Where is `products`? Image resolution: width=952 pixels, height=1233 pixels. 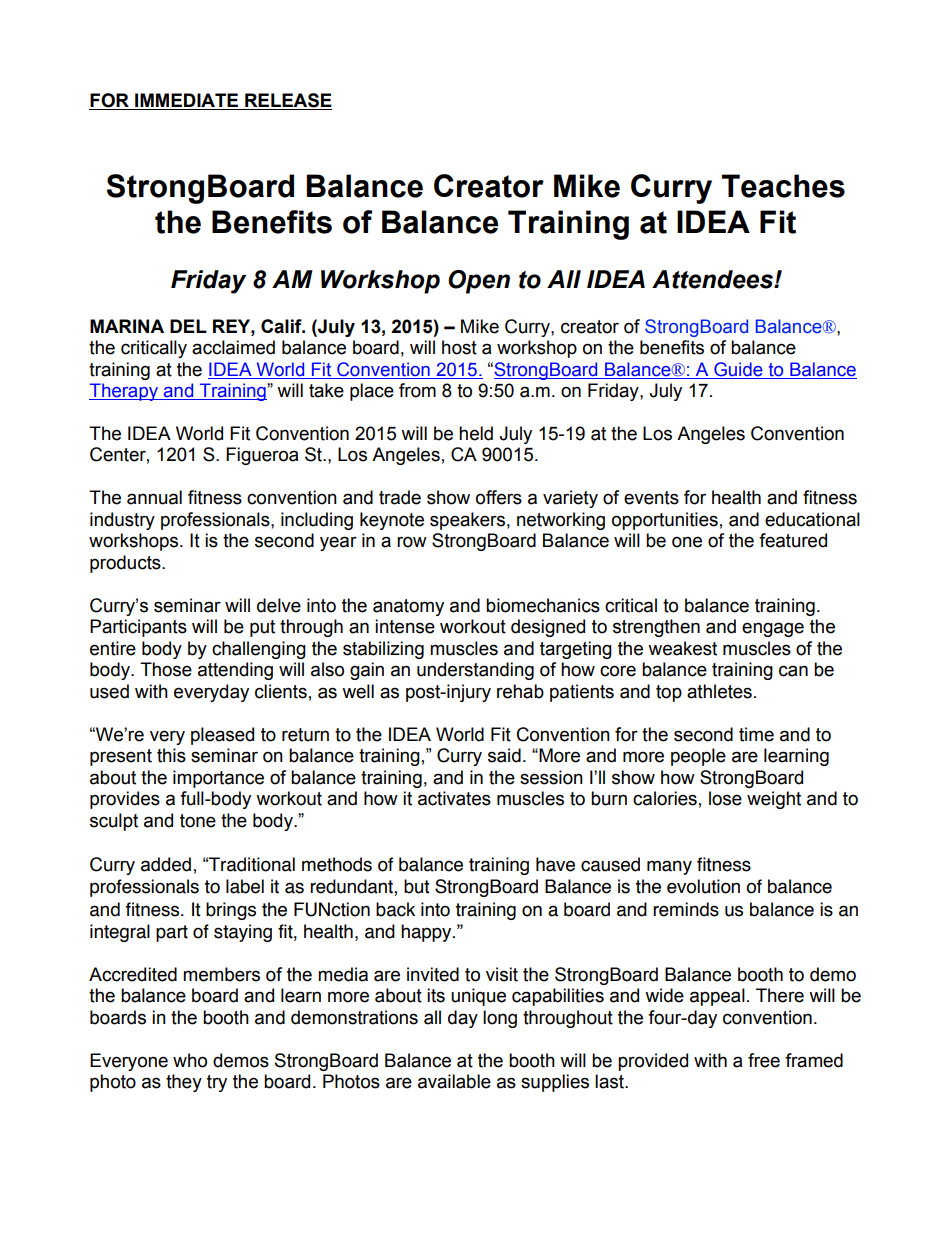
products is located at coordinates (126, 564).
